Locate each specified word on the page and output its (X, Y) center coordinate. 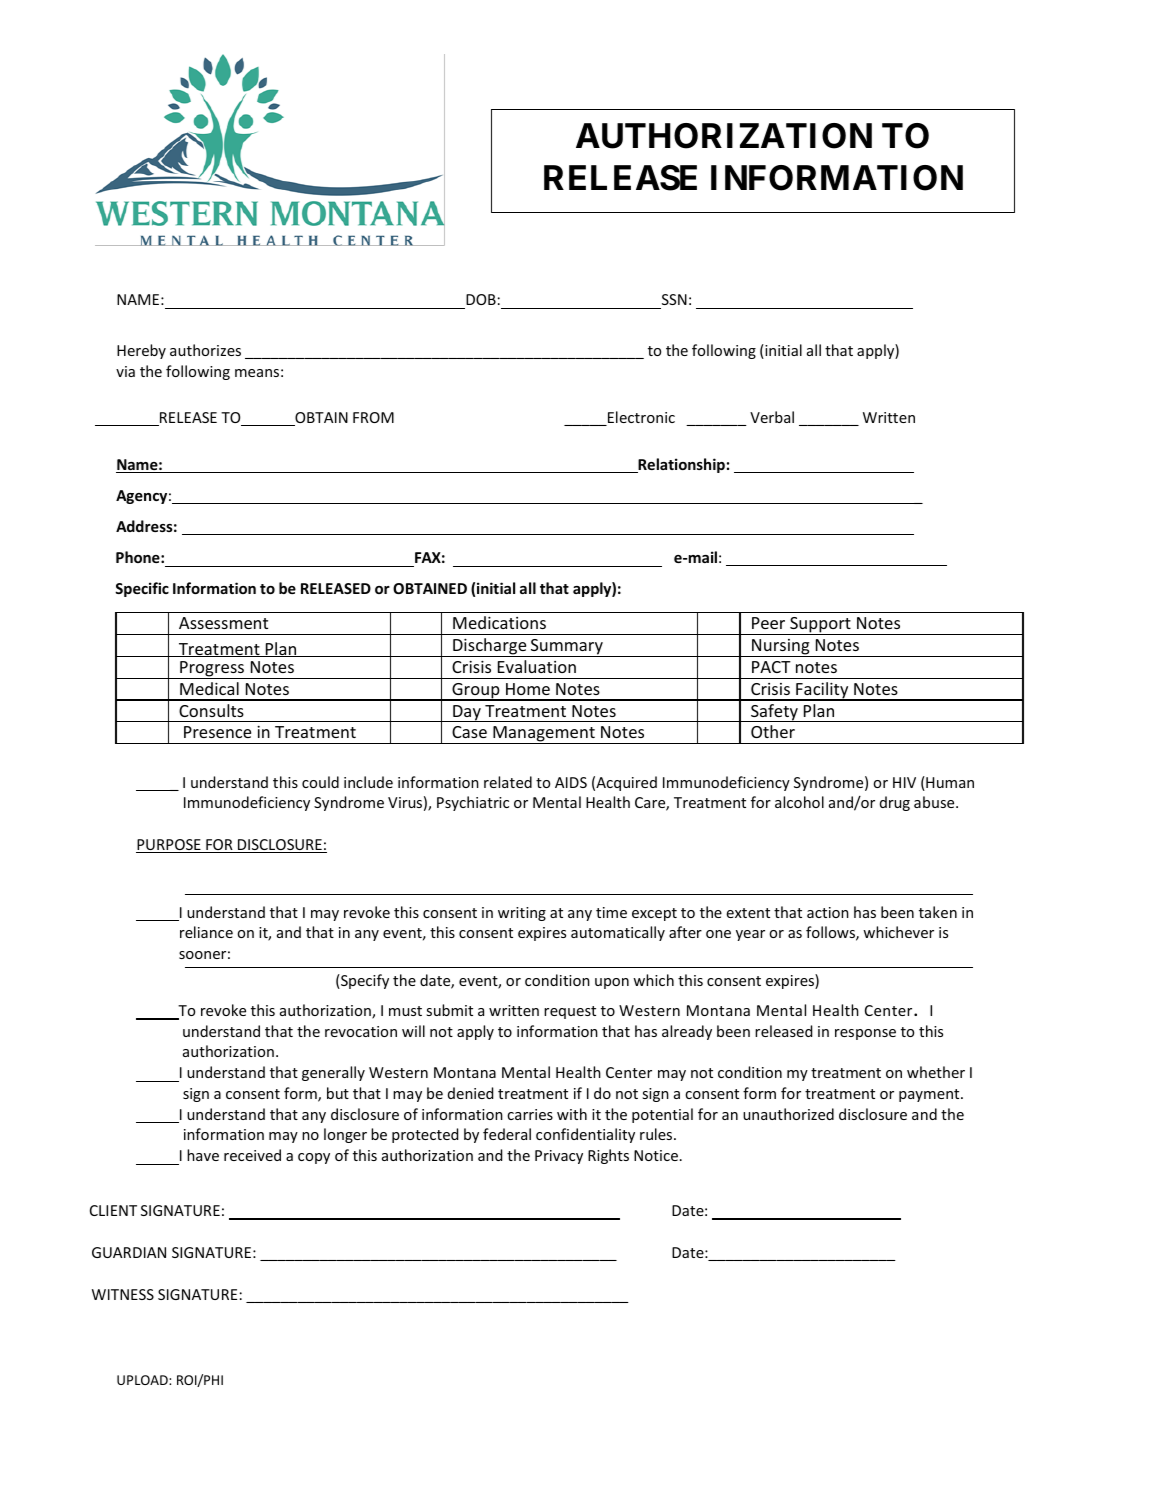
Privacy (559, 1157)
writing (522, 914)
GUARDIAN (129, 1252)
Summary (566, 648)
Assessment (223, 623)
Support (820, 626)
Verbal (772, 417)
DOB (481, 299)
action (828, 912)
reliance (206, 932)
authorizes (205, 350)
